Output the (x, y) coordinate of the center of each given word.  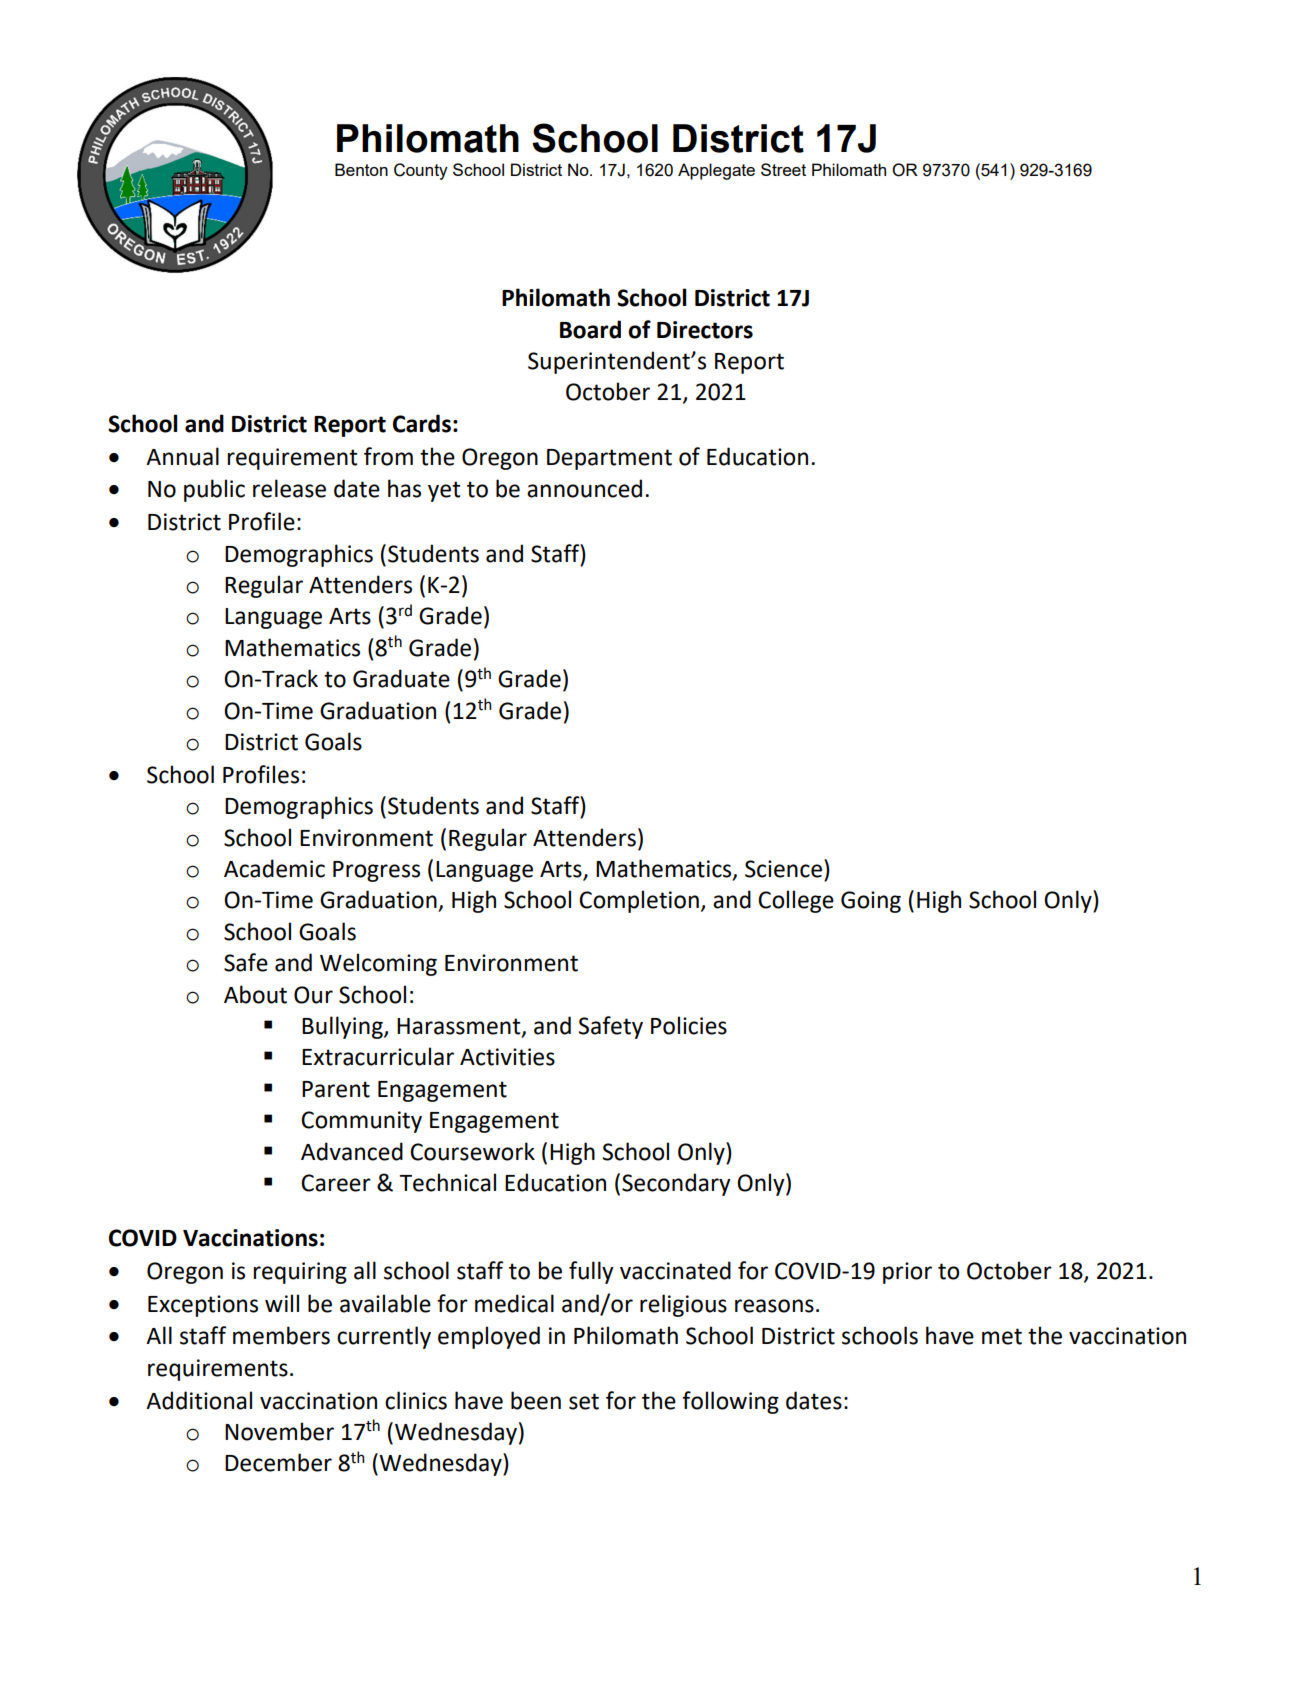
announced (584, 488)
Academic (274, 868)
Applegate (716, 171)
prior (907, 1273)
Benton (361, 169)
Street (783, 169)
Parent (336, 1089)
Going (871, 902)
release (289, 488)
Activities (507, 1057)
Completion (639, 901)
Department (609, 459)
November (279, 1431)
